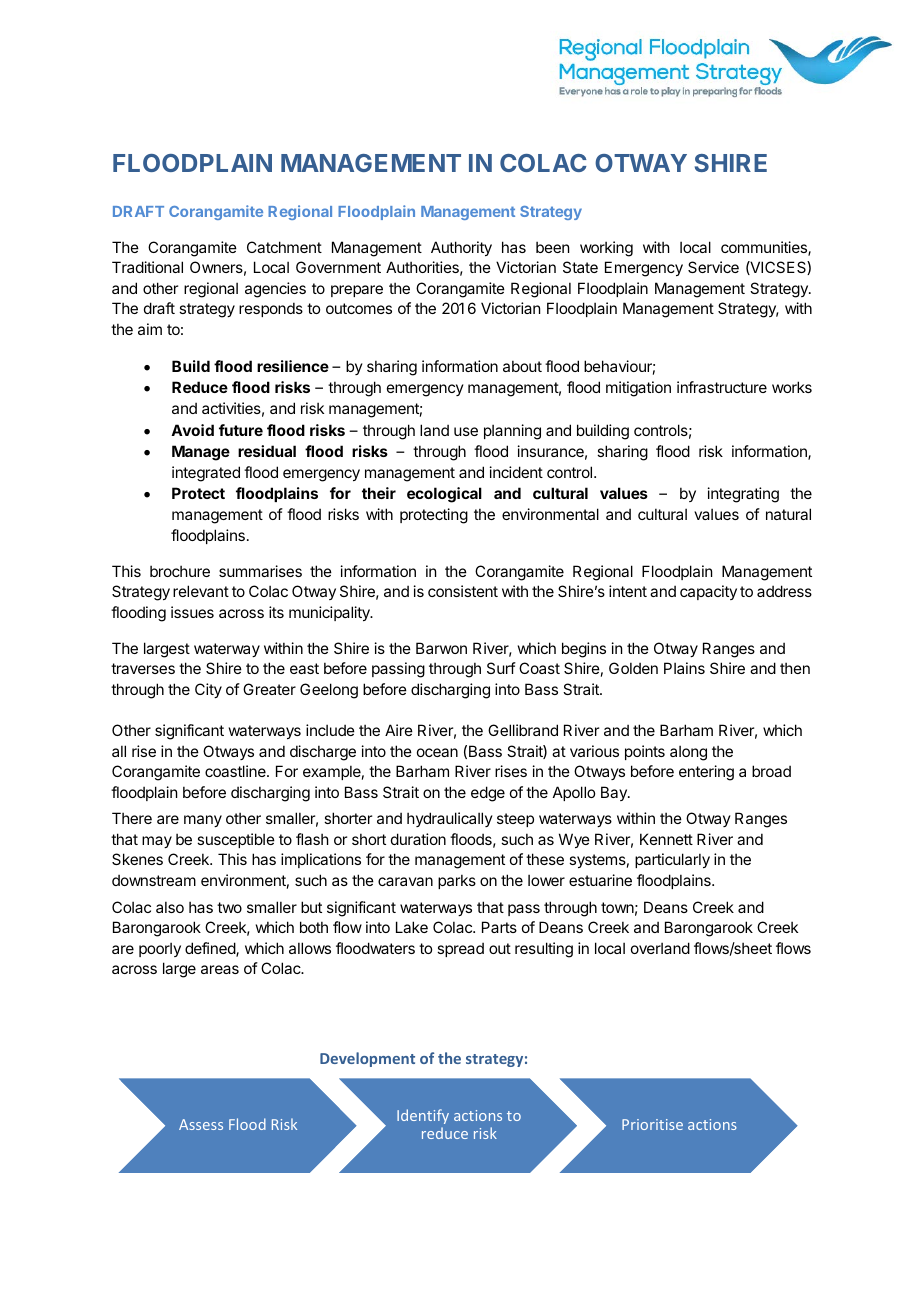 This image has height=1308, width=924. I want to click on integrating, so click(743, 495).
